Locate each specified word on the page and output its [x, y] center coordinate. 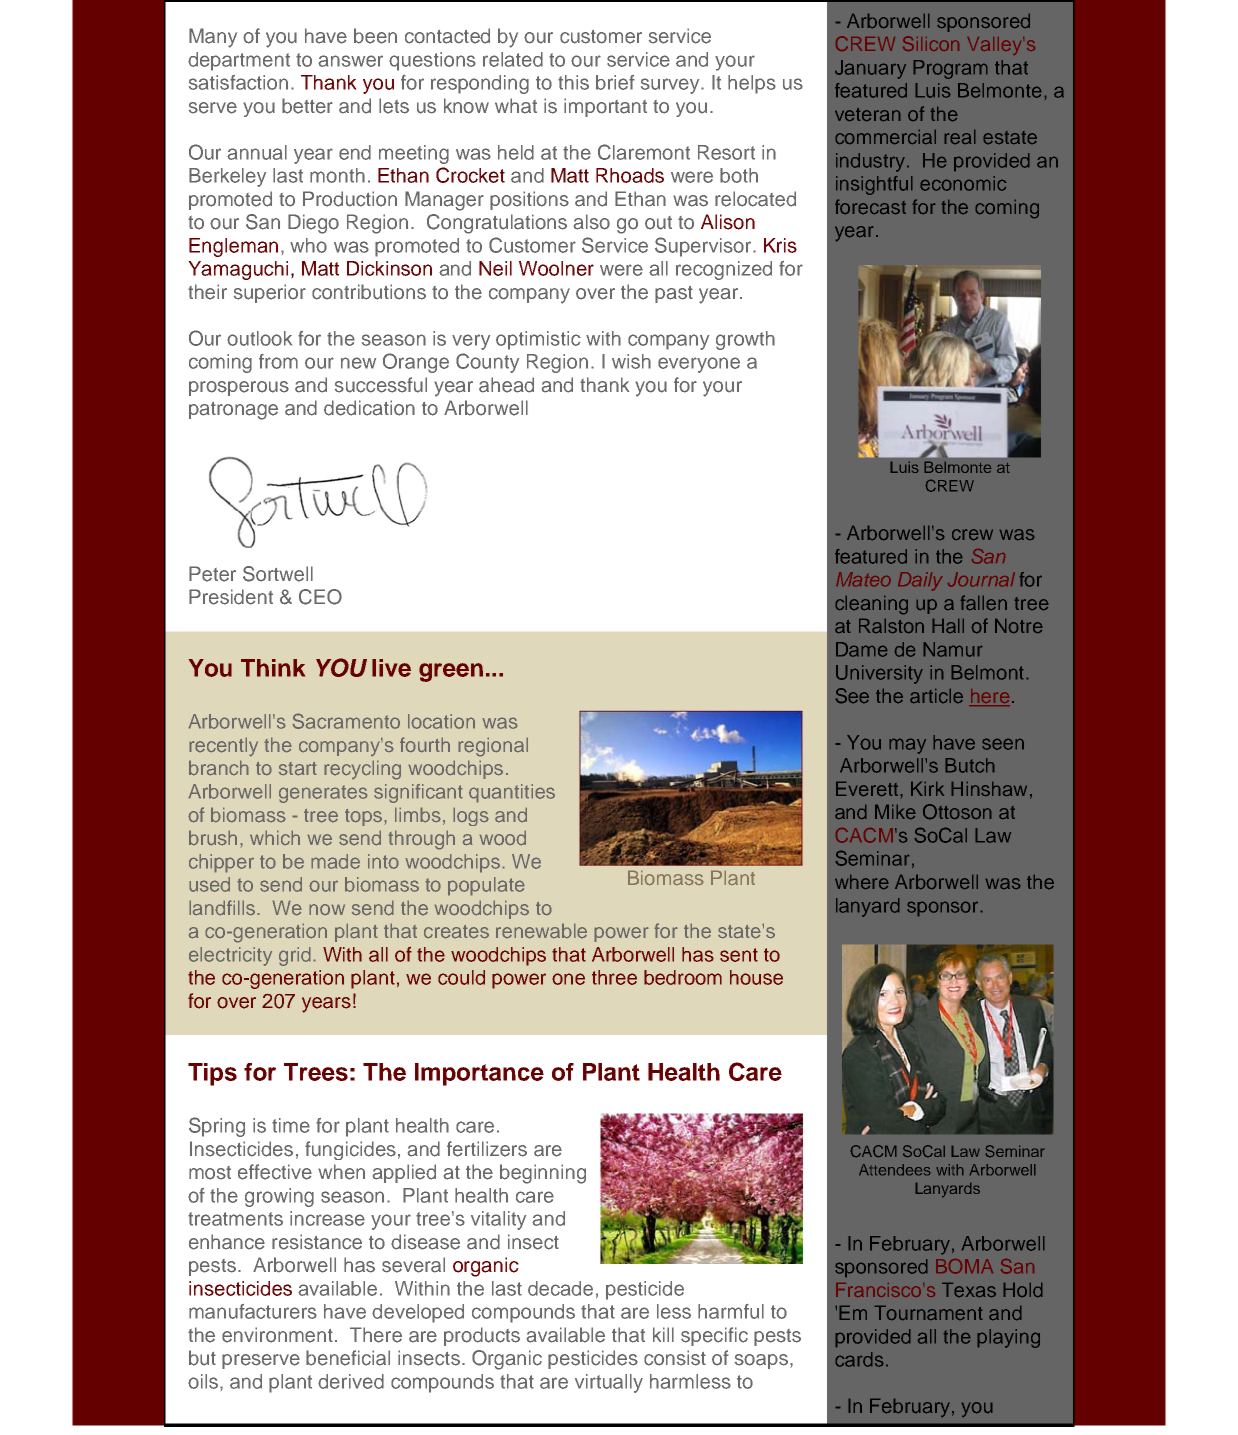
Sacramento [346, 721]
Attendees [895, 1170]
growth [745, 340]
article [936, 696]
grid [295, 956]
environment [277, 1335]
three [614, 977]
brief [615, 82]
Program [950, 69]
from [278, 361]
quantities [512, 793]
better [307, 106]
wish [631, 361]
